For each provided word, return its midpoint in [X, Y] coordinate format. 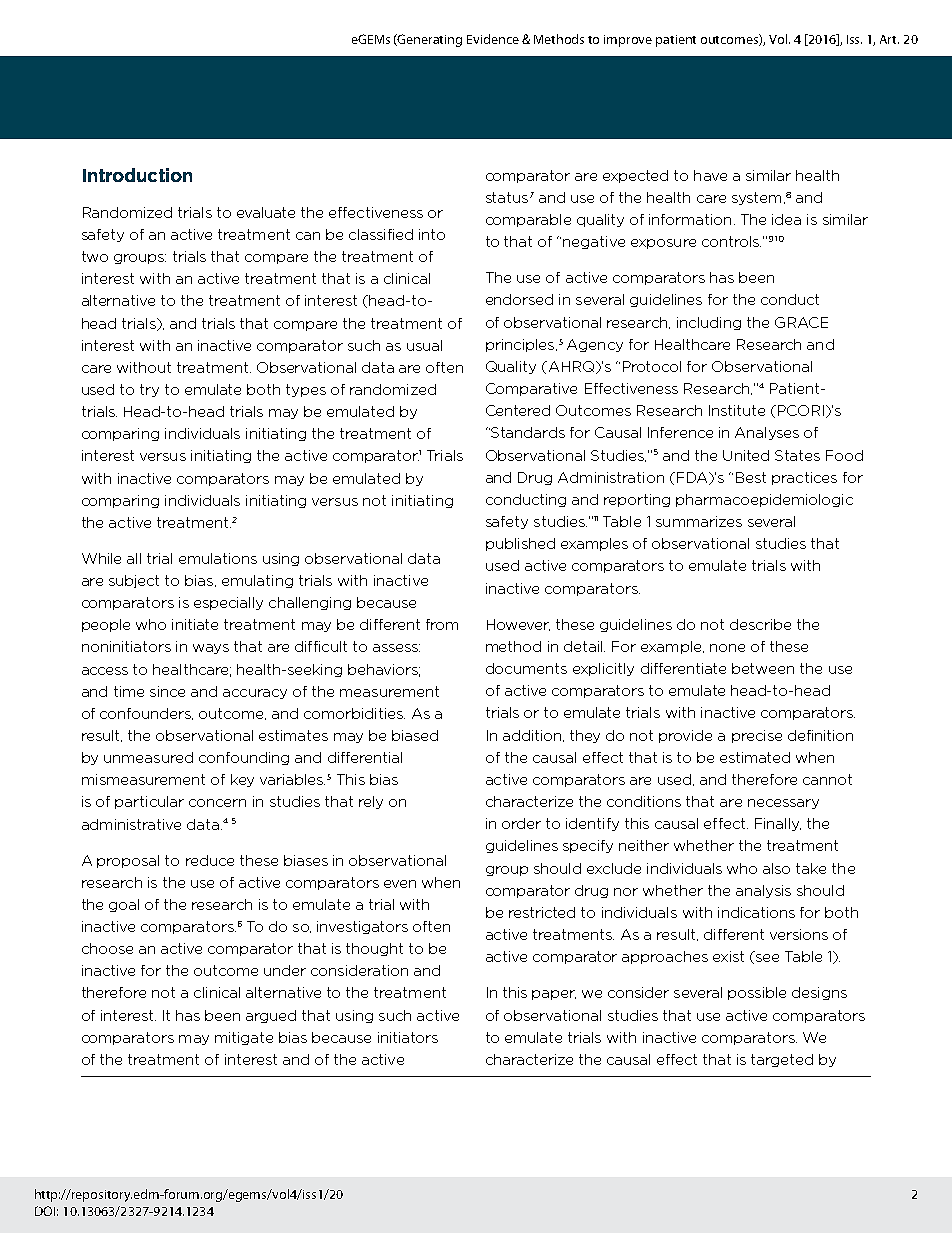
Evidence [493, 39]
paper [554, 995]
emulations [218, 558]
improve [628, 41]
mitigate [244, 1038]
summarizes [699, 521]
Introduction [137, 175]
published [520, 544]
